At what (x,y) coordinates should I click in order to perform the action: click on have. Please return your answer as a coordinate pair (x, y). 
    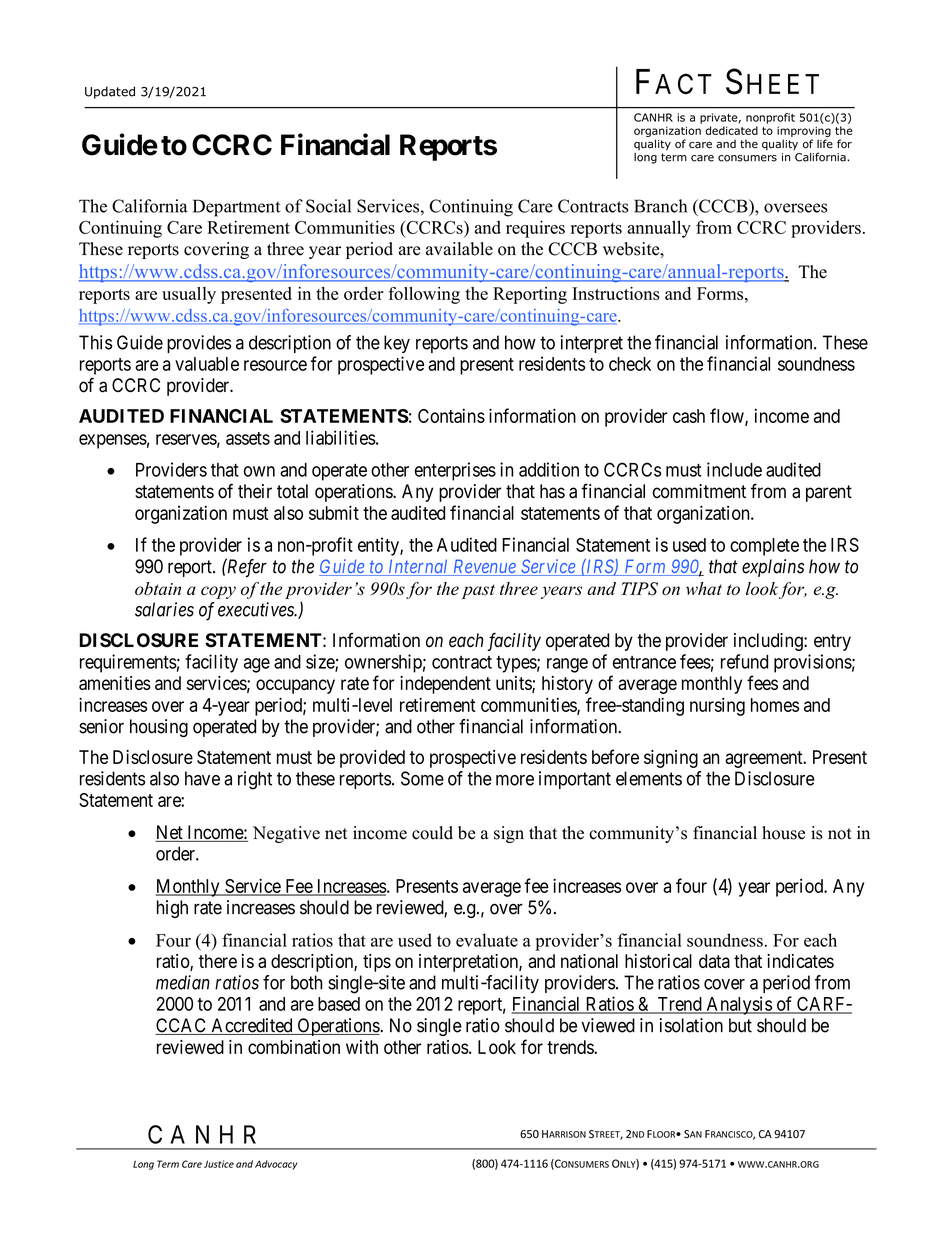
    Looking at the image, I should click on (202, 778).
